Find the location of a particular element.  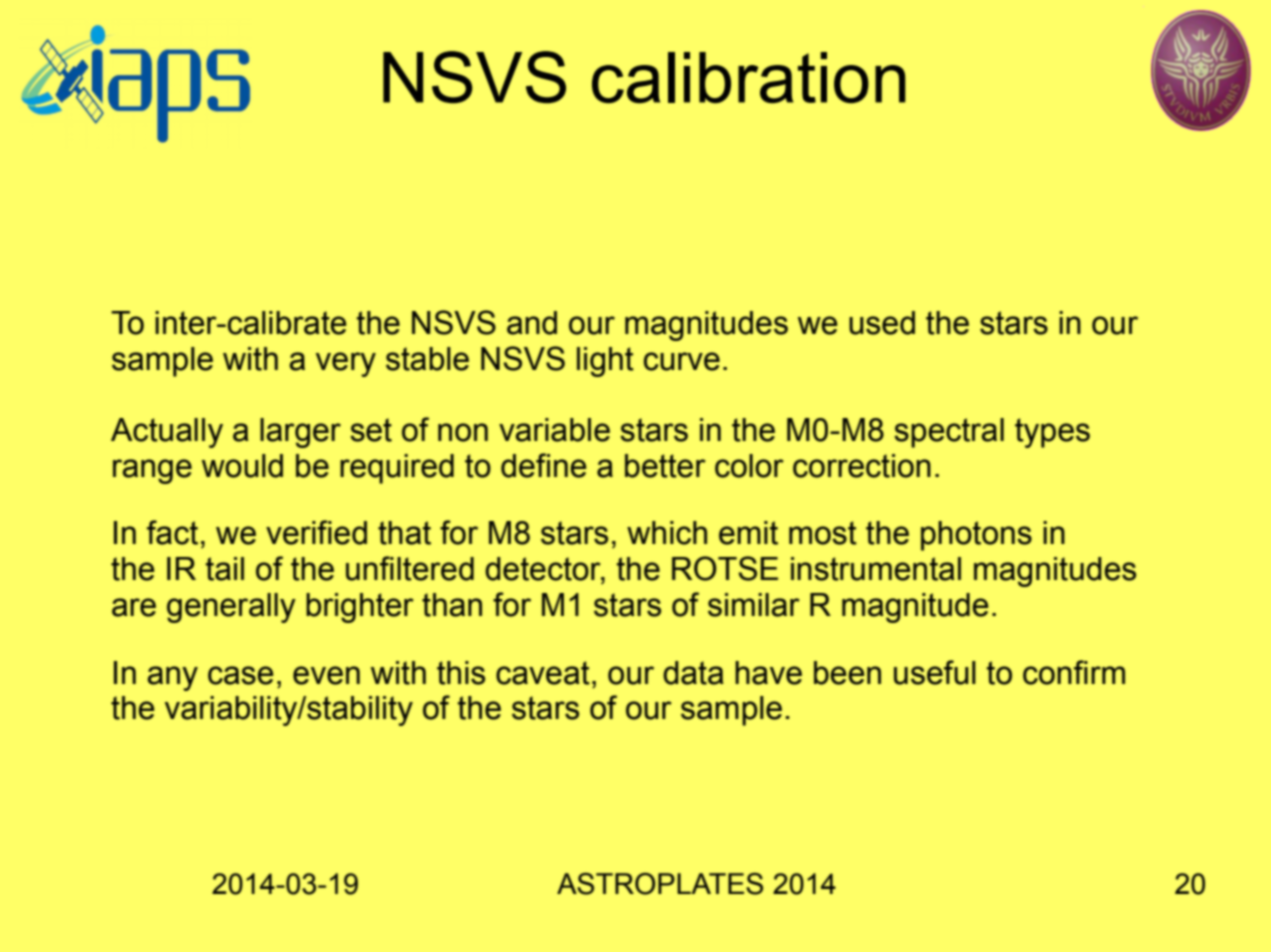

spectral is located at coordinates (949, 433).
